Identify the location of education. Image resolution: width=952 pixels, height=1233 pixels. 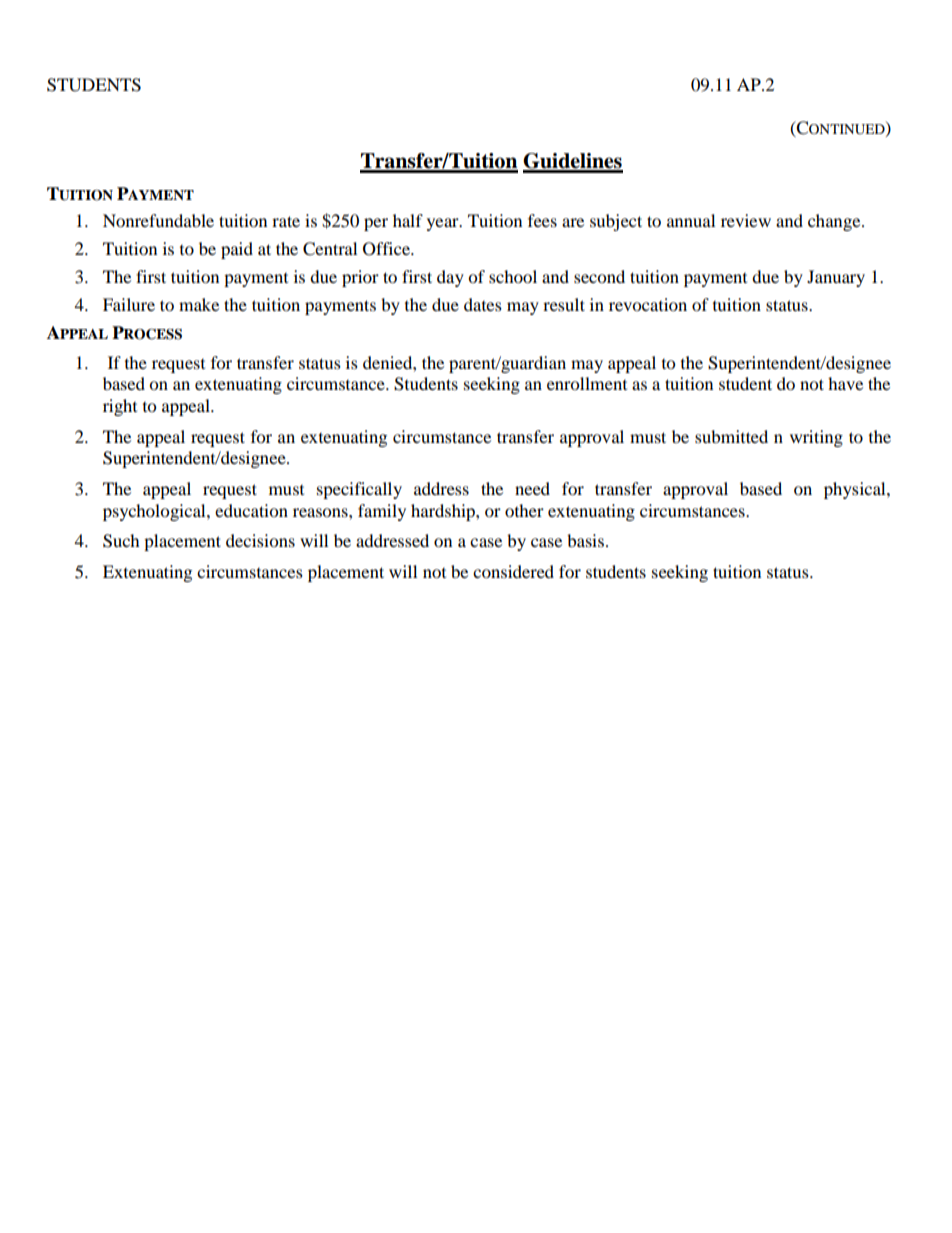
(251, 510).
